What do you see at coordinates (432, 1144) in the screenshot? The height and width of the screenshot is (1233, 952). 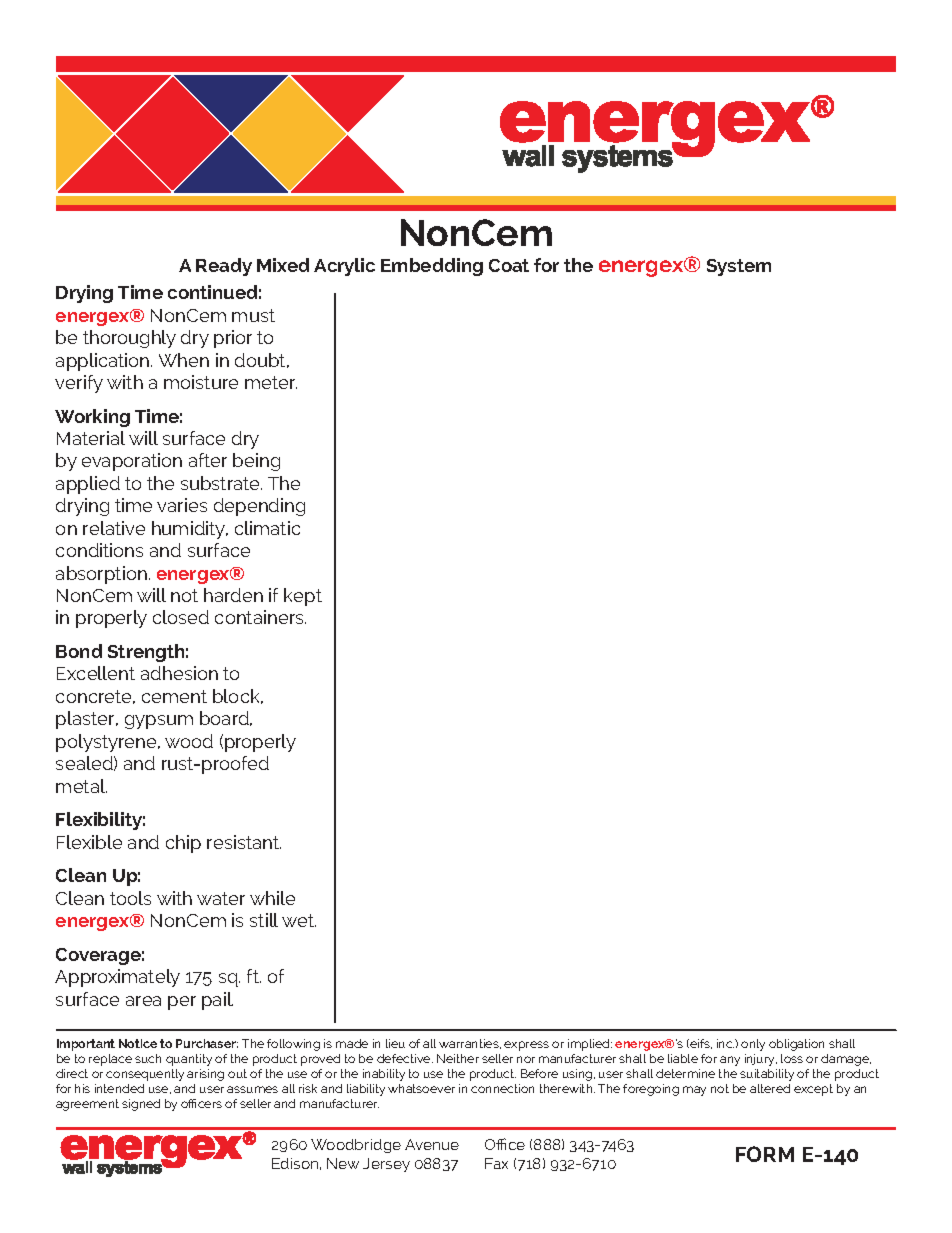 I see `Avenue` at bounding box center [432, 1144].
